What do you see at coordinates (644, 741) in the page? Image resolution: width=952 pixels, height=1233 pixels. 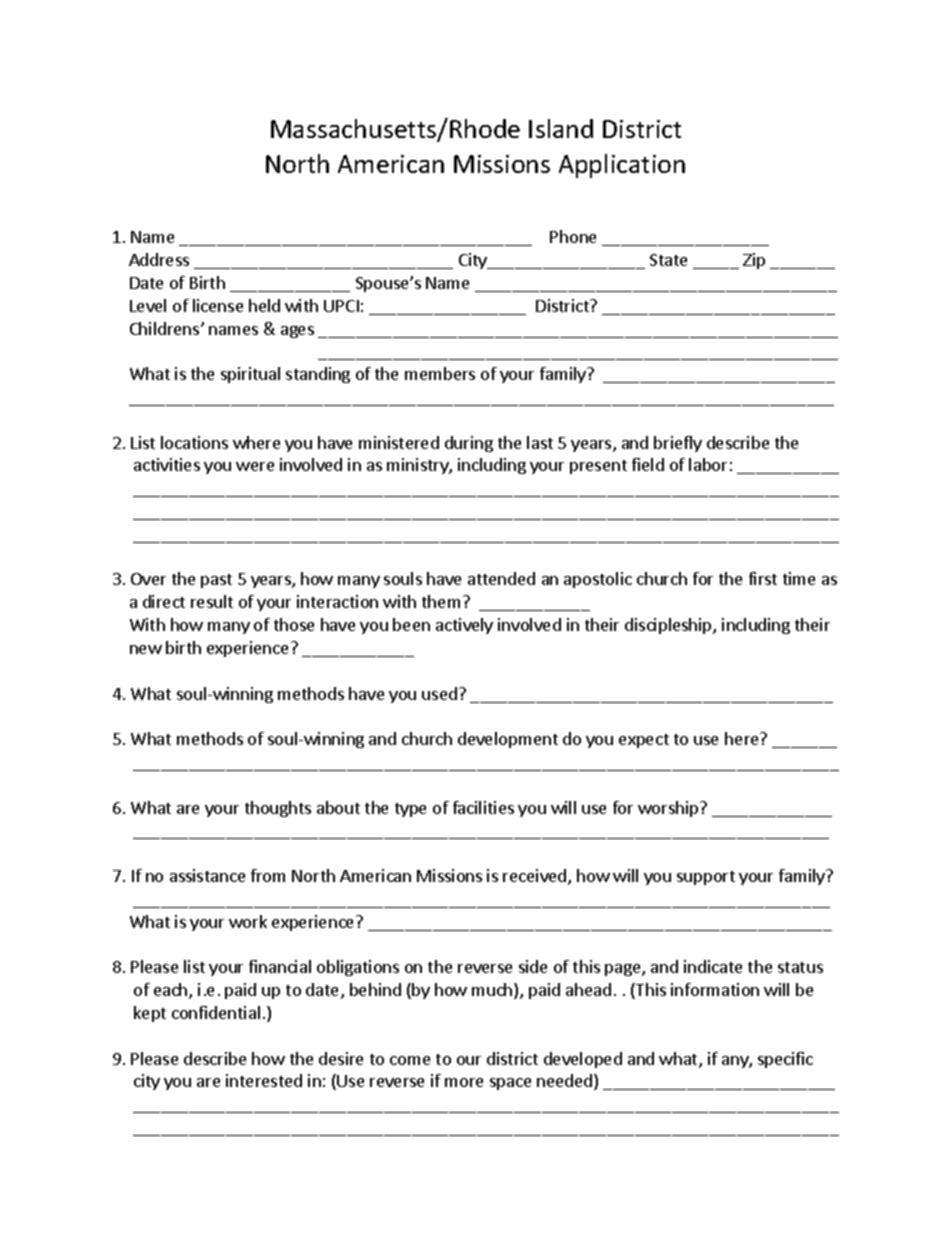 I see `expect` at bounding box center [644, 741].
